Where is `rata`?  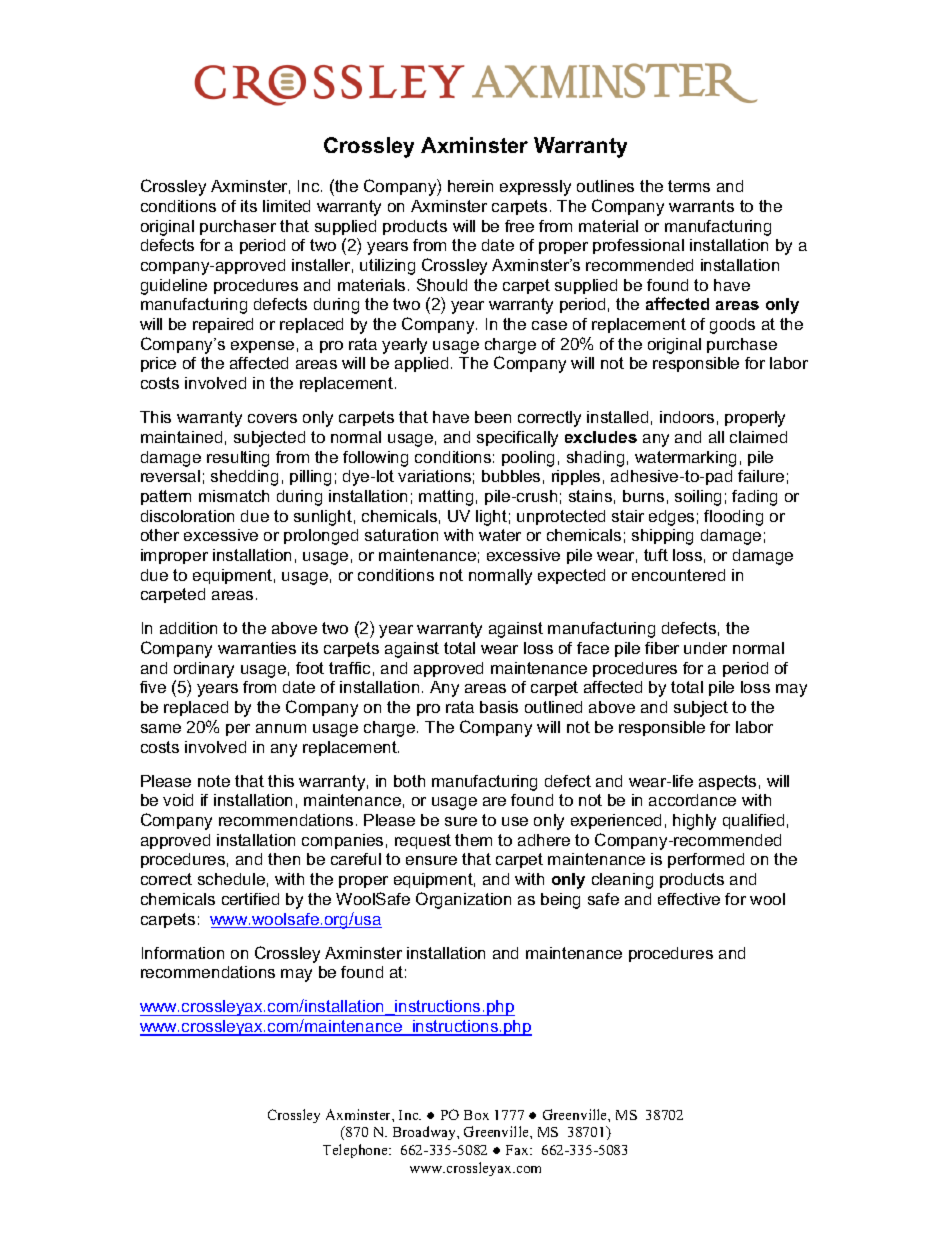
rata is located at coordinates (460, 707).
